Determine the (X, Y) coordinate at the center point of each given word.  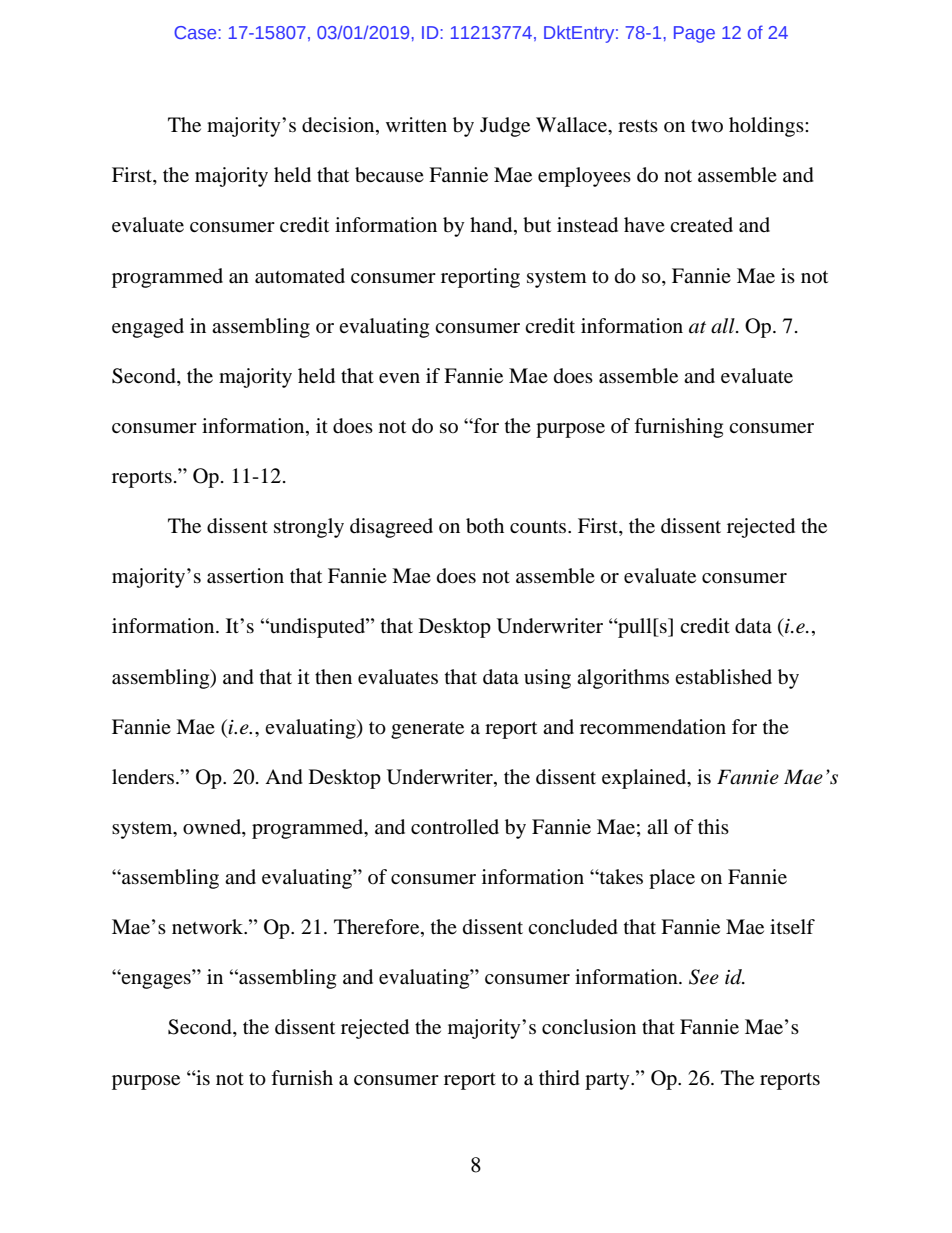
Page (694, 34)
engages (155, 980)
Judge (505, 127)
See (704, 977)
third (559, 1078)
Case (196, 32)
